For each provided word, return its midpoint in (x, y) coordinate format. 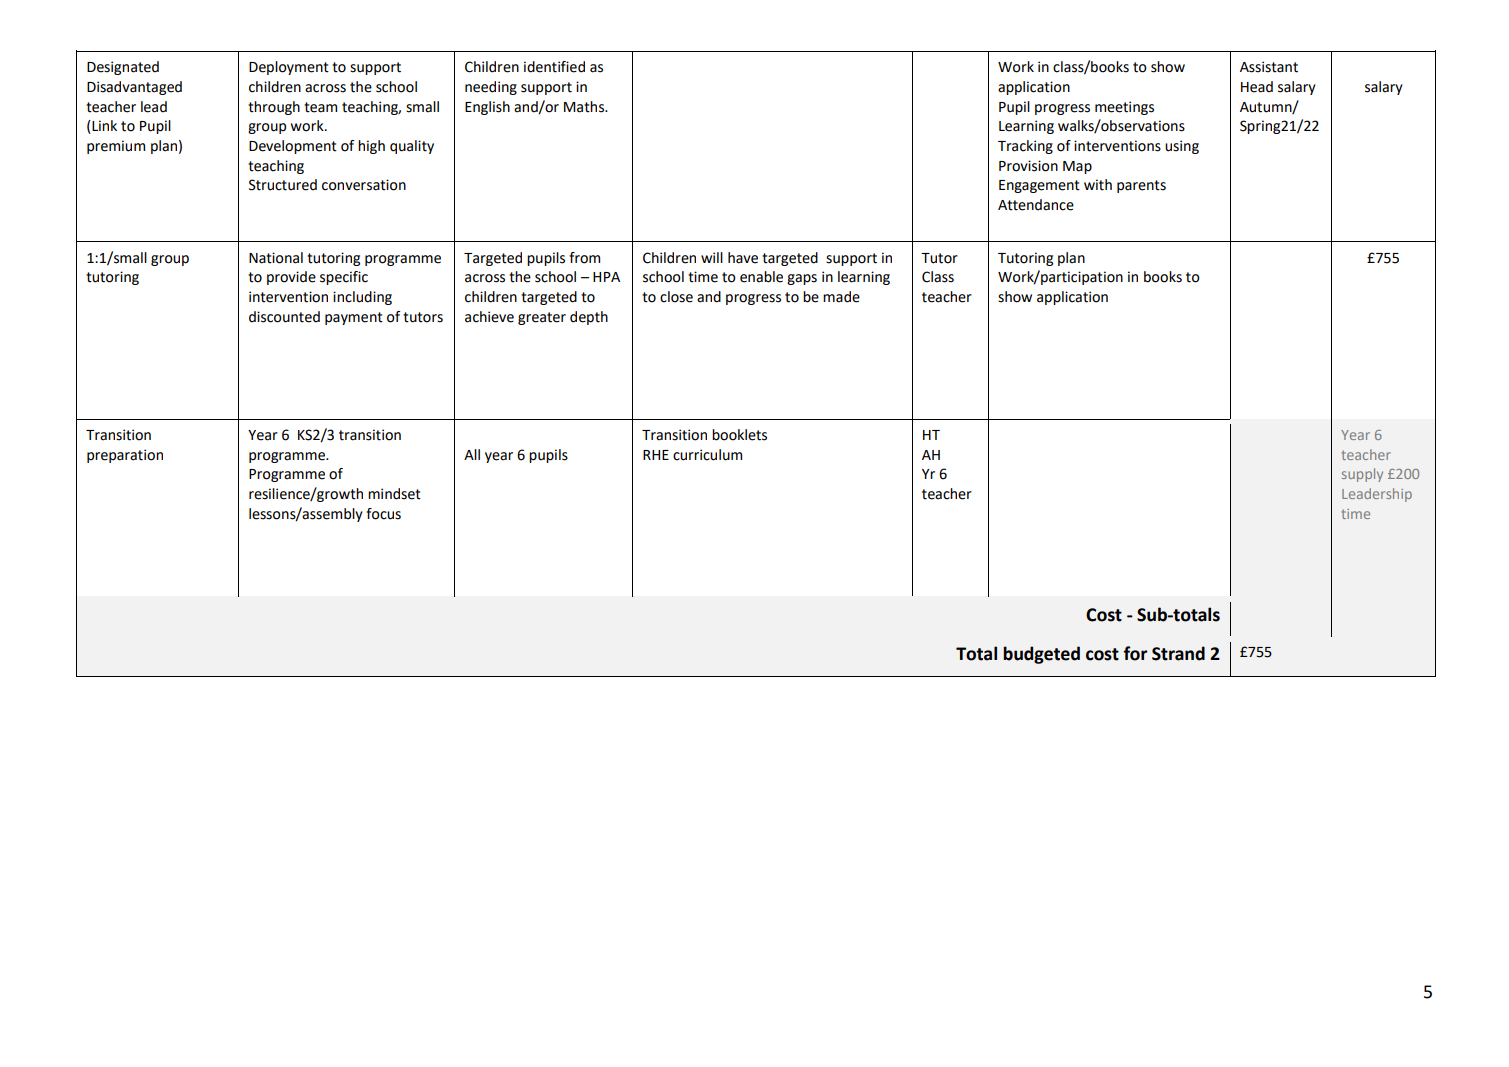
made (841, 297)
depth (589, 318)
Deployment (289, 68)
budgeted (1041, 655)
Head (1257, 87)
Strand (1178, 653)
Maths (585, 107)
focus (383, 514)
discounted (284, 317)
